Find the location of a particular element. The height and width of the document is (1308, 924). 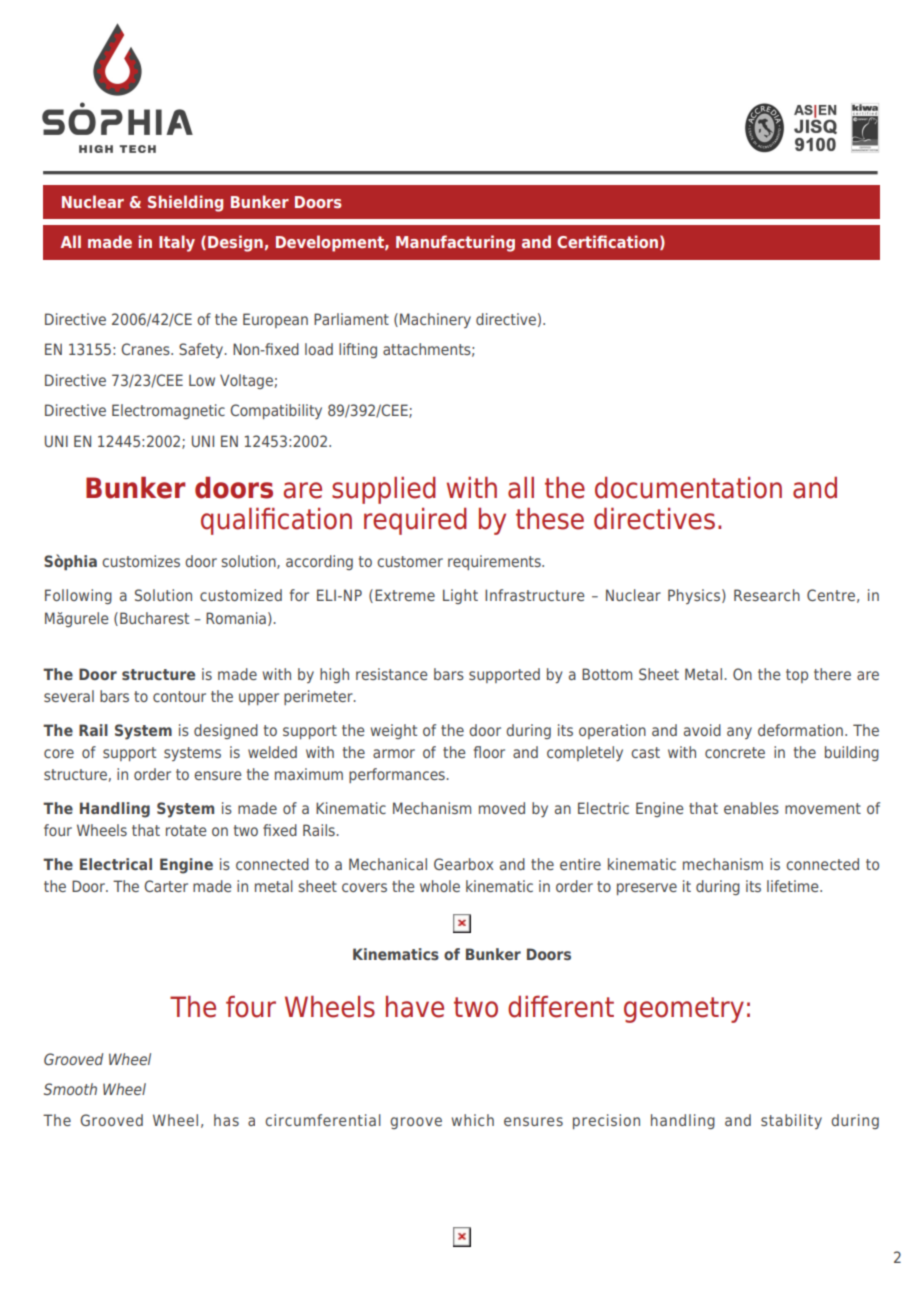

rotate is located at coordinates (186, 830).
